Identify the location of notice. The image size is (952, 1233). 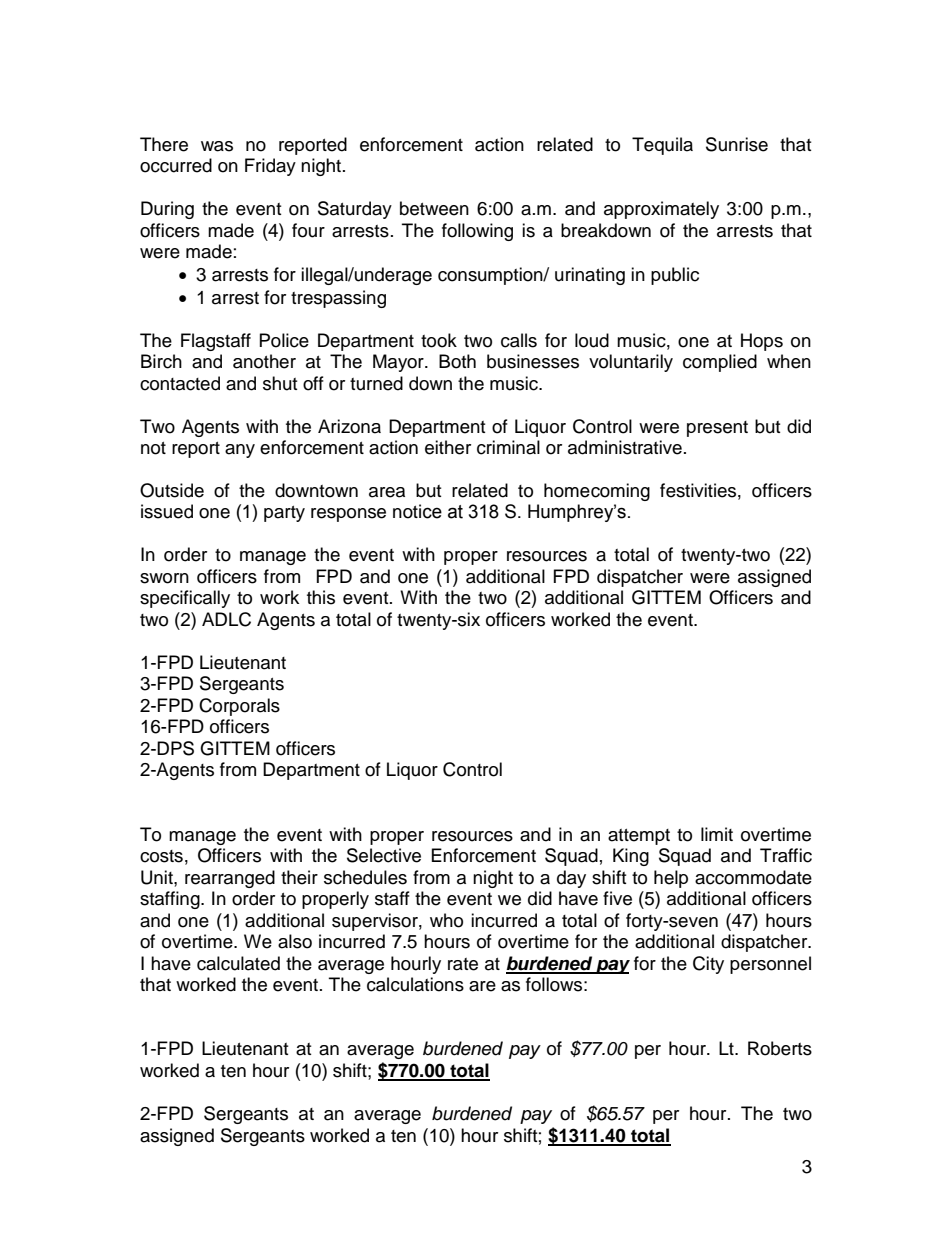
(417, 511).
